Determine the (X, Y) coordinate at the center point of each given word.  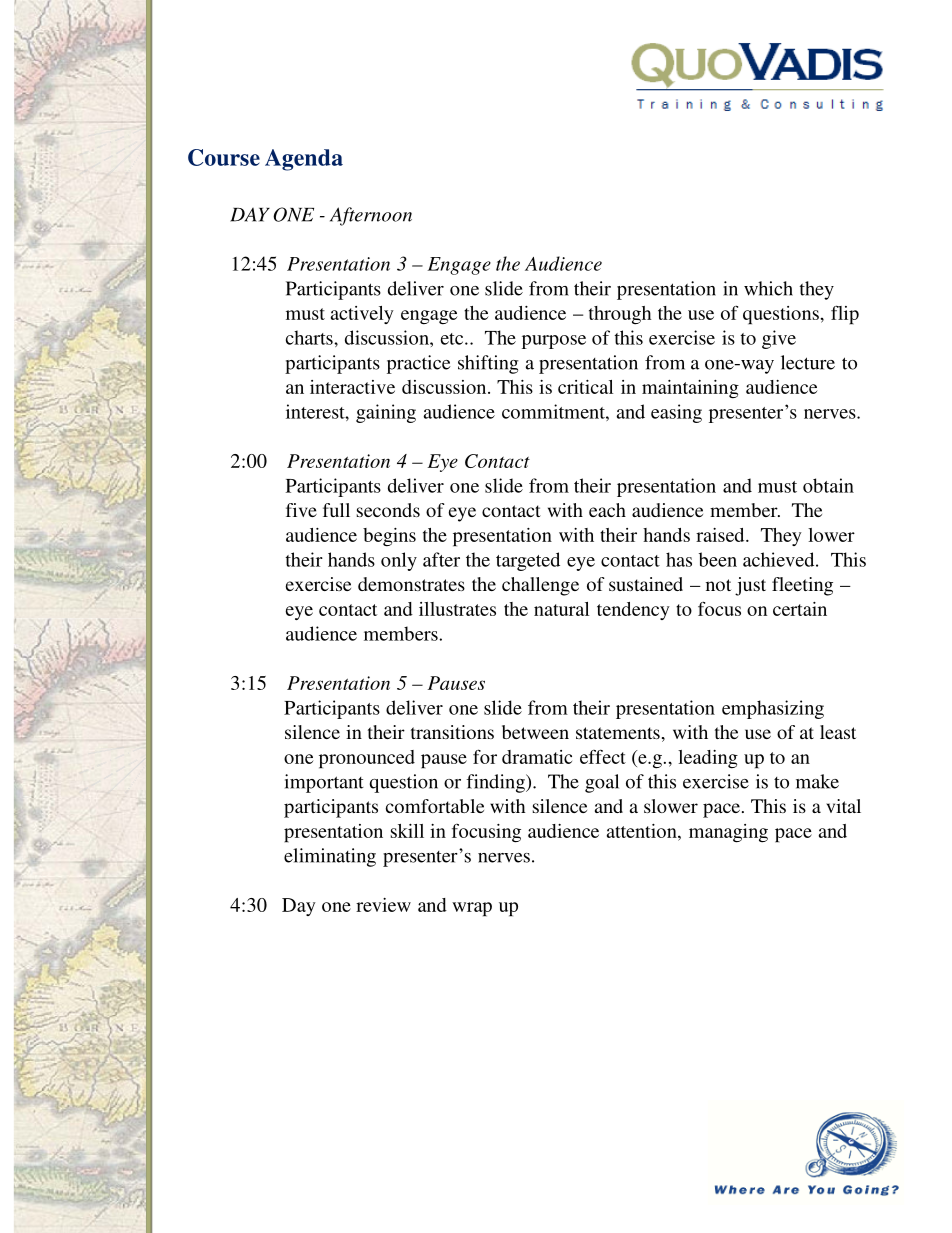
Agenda (304, 160)
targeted (528, 561)
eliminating (330, 857)
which (768, 288)
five (301, 510)
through (620, 315)
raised (721, 535)
